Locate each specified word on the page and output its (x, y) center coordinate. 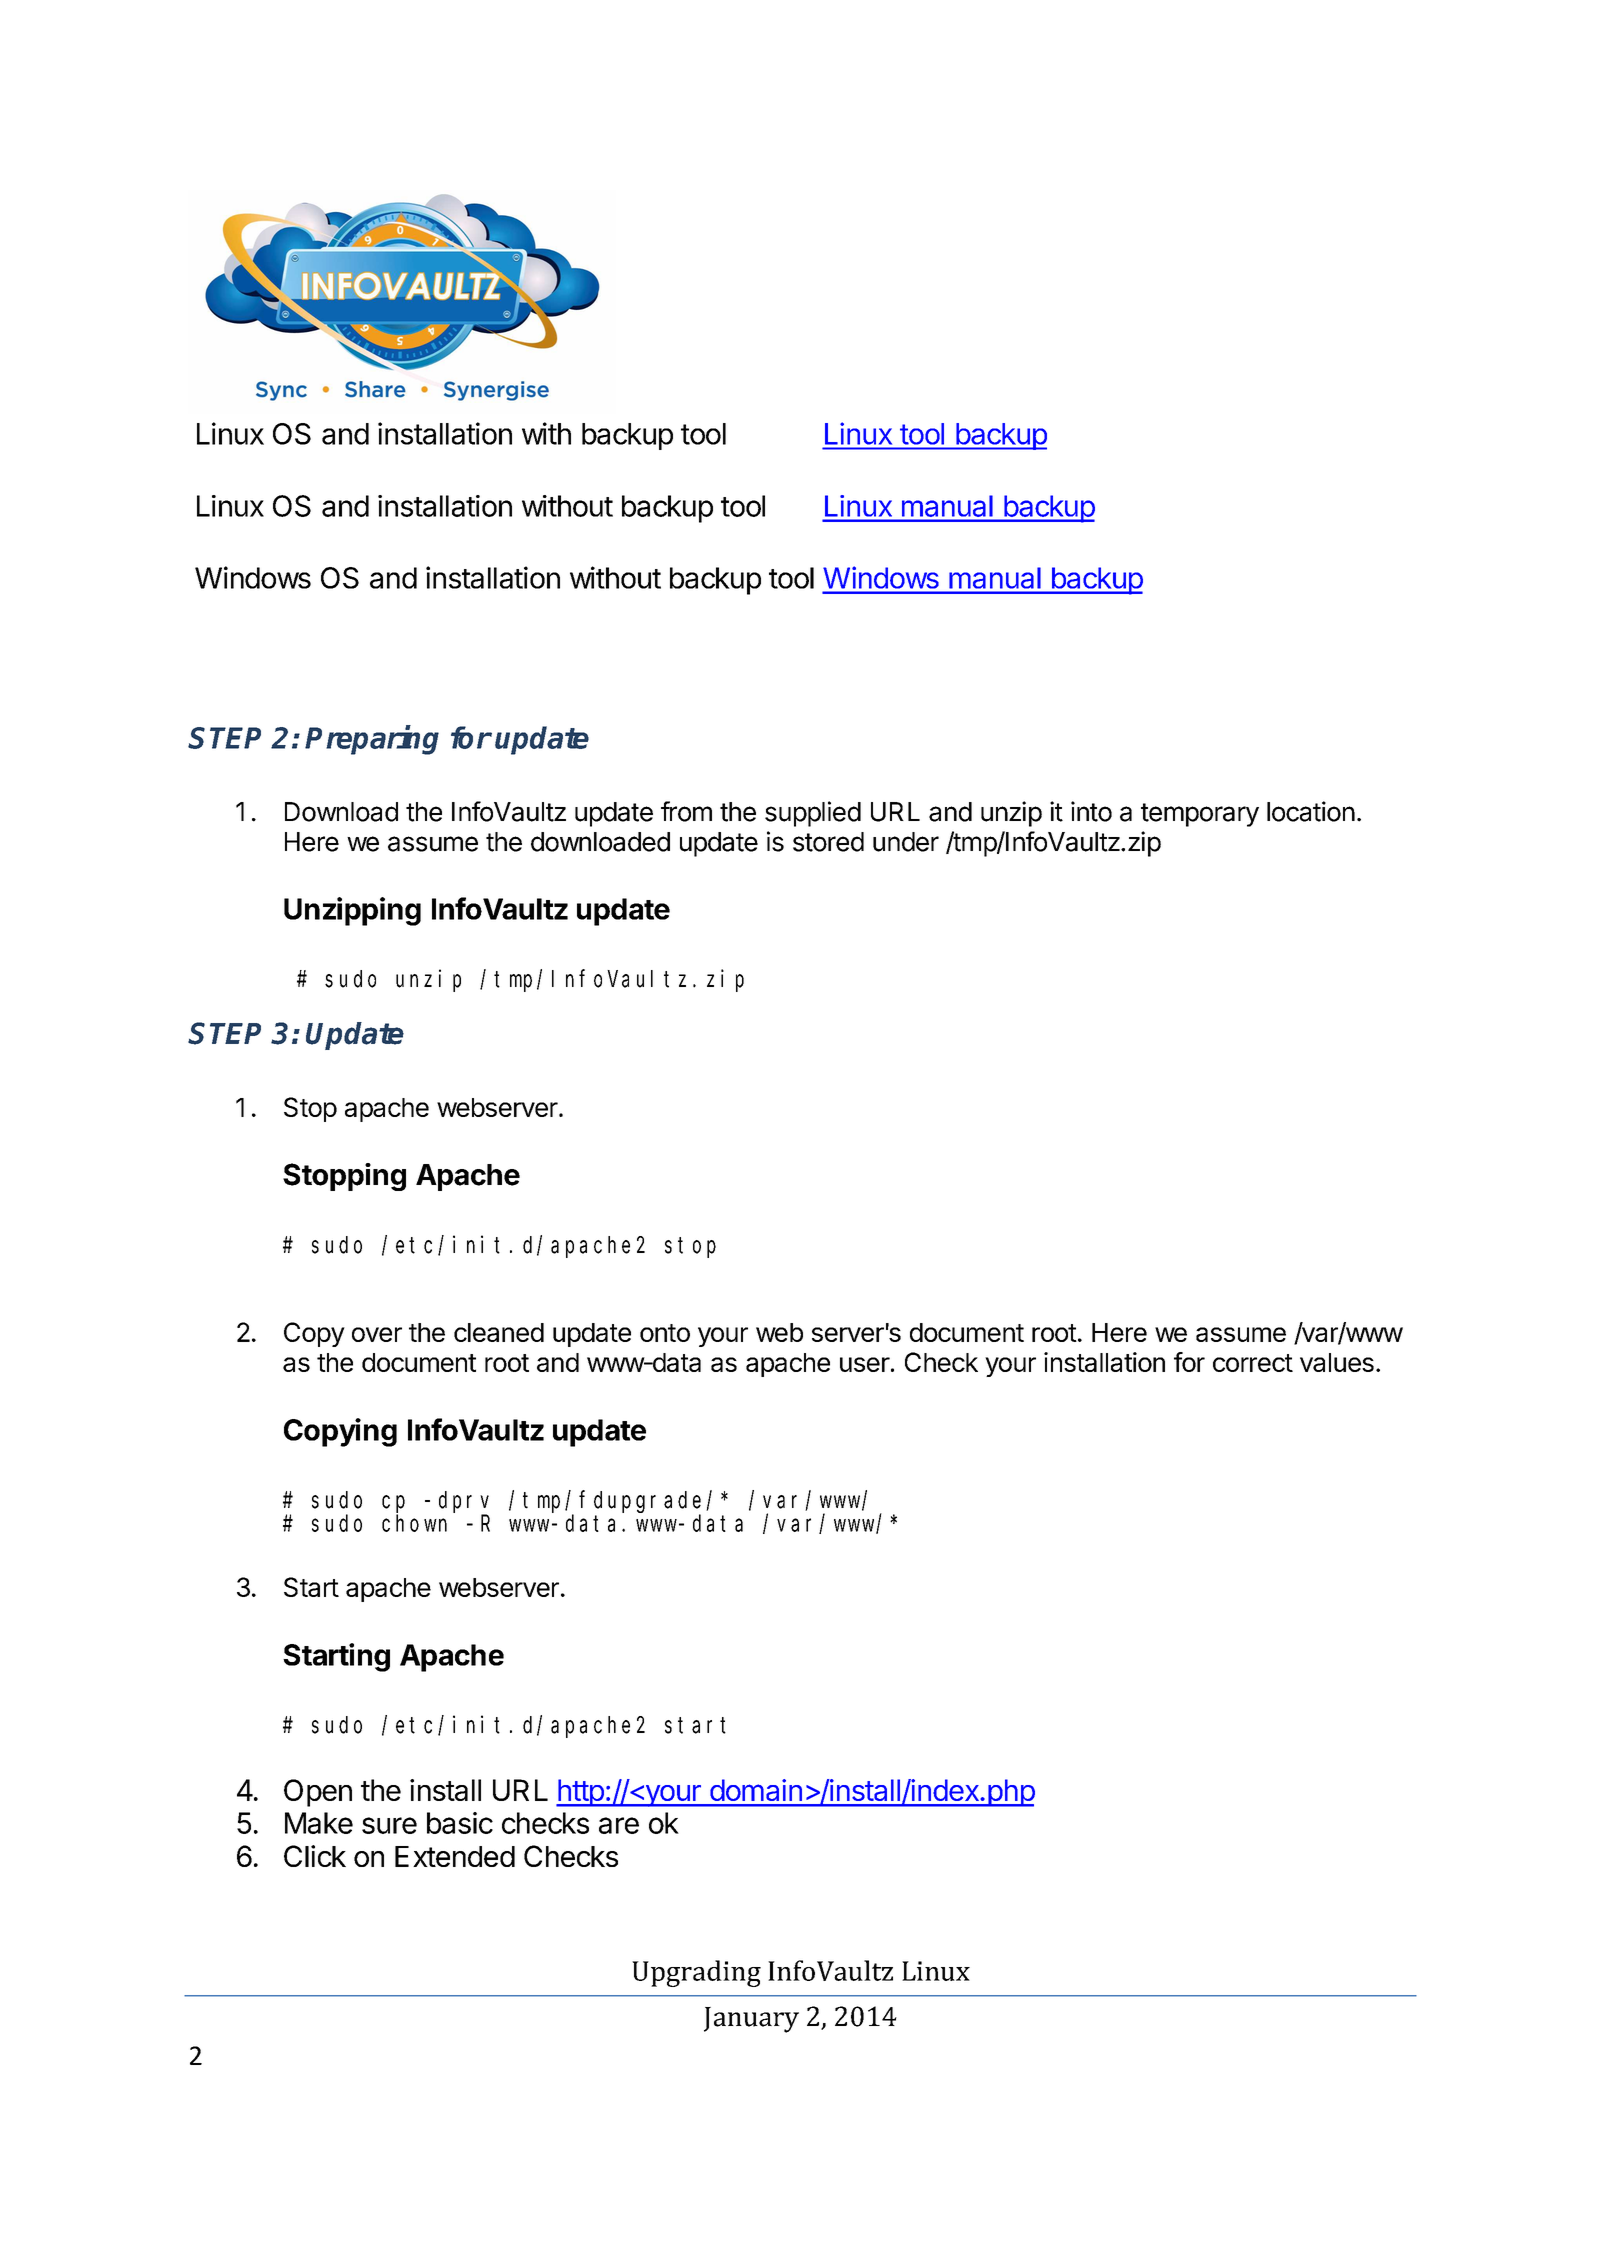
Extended (455, 1856)
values (1337, 1362)
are (619, 1825)
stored (828, 842)
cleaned (499, 1332)
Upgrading (696, 1973)
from (686, 811)
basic (460, 1823)
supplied (813, 814)
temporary (1200, 815)
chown (414, 1523)
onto (665, 1333)
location (1311, 811)
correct (1253, 1363)
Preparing (372, 740)
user (865, 1364)
